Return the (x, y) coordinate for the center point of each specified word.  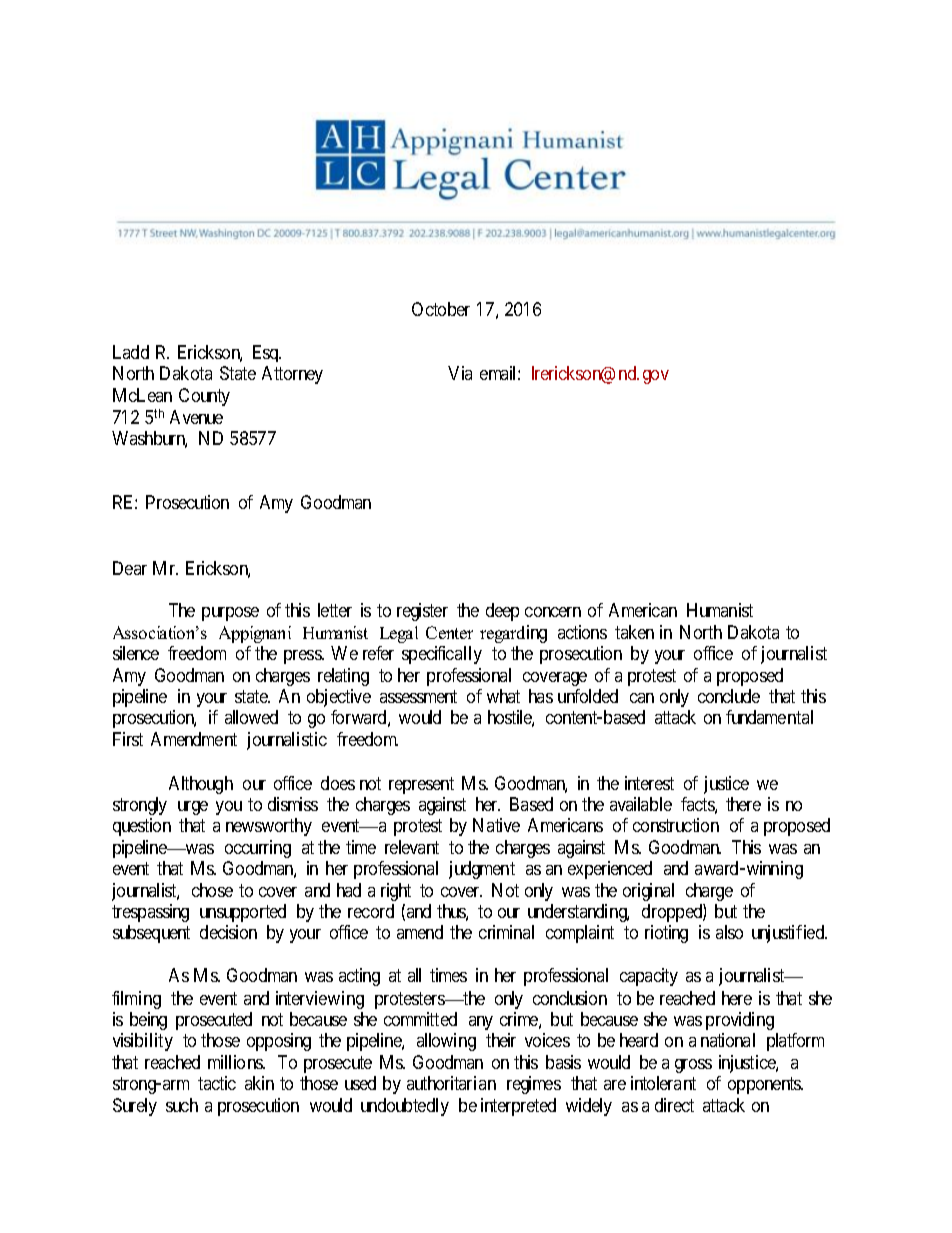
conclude (729, 696)
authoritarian (451, 1083)
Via (460, 373)
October (441, 309)
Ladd (131, 352)
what (503, 696)
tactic (217, 1083)
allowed (251, 717)
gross (693, 1066)
